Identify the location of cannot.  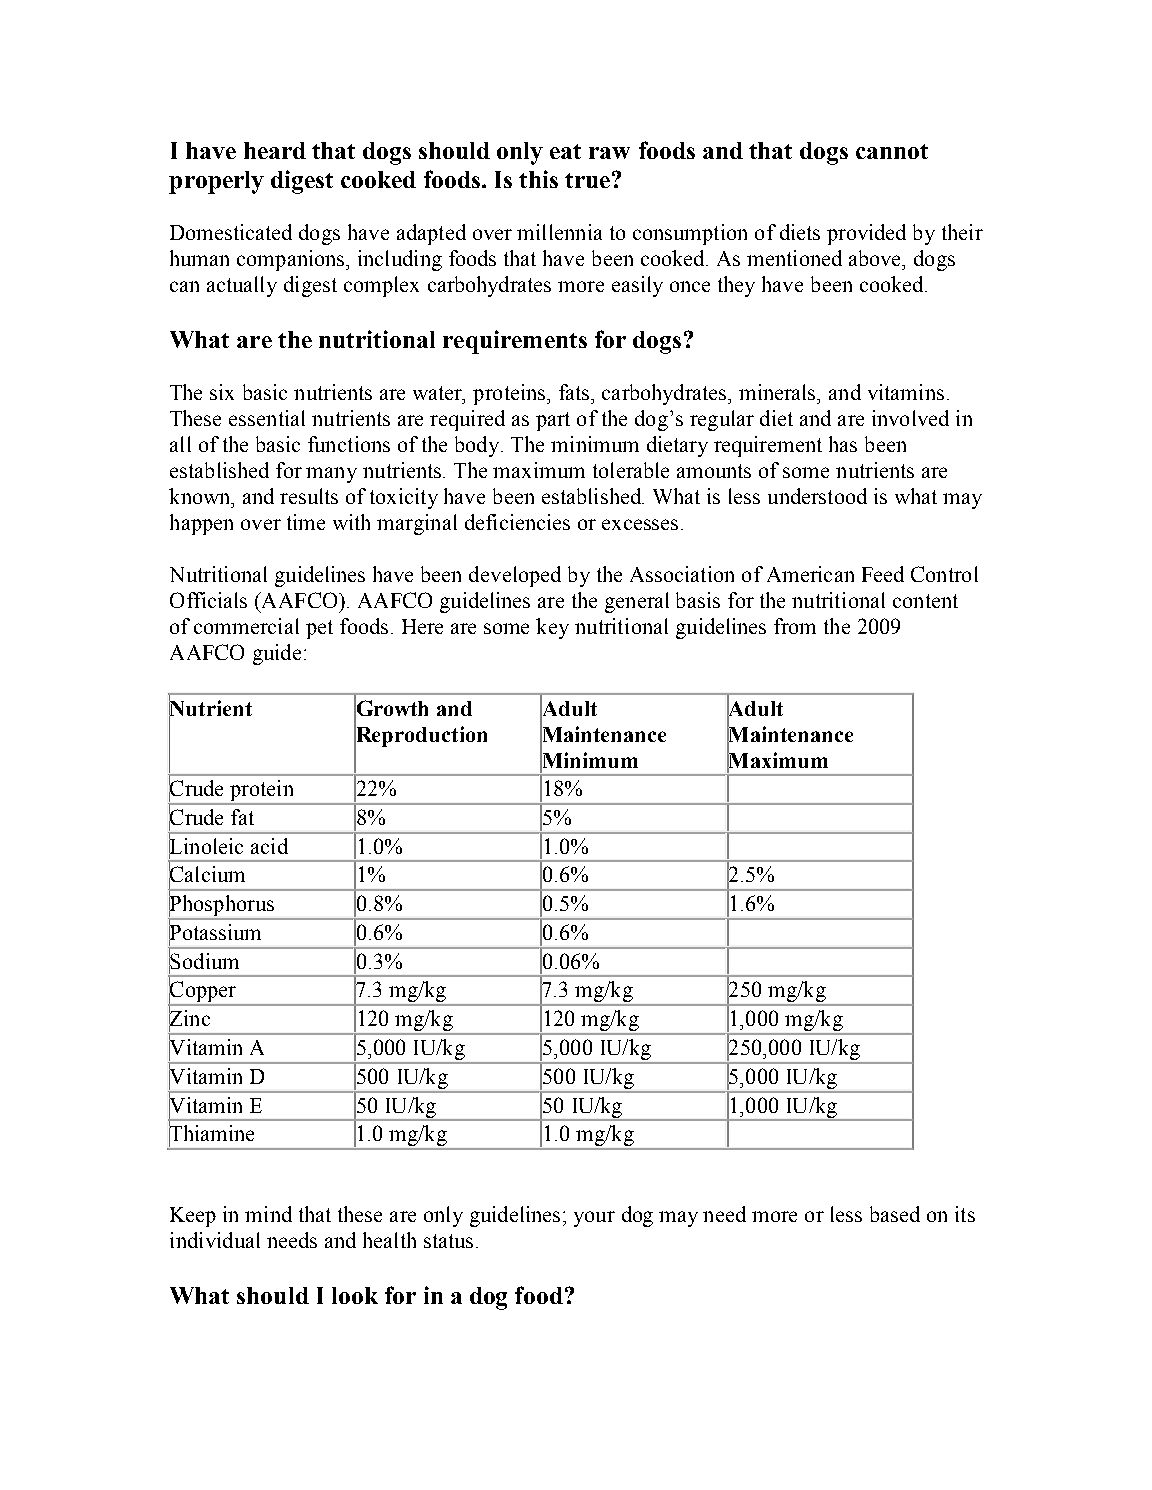
(892, 151).
